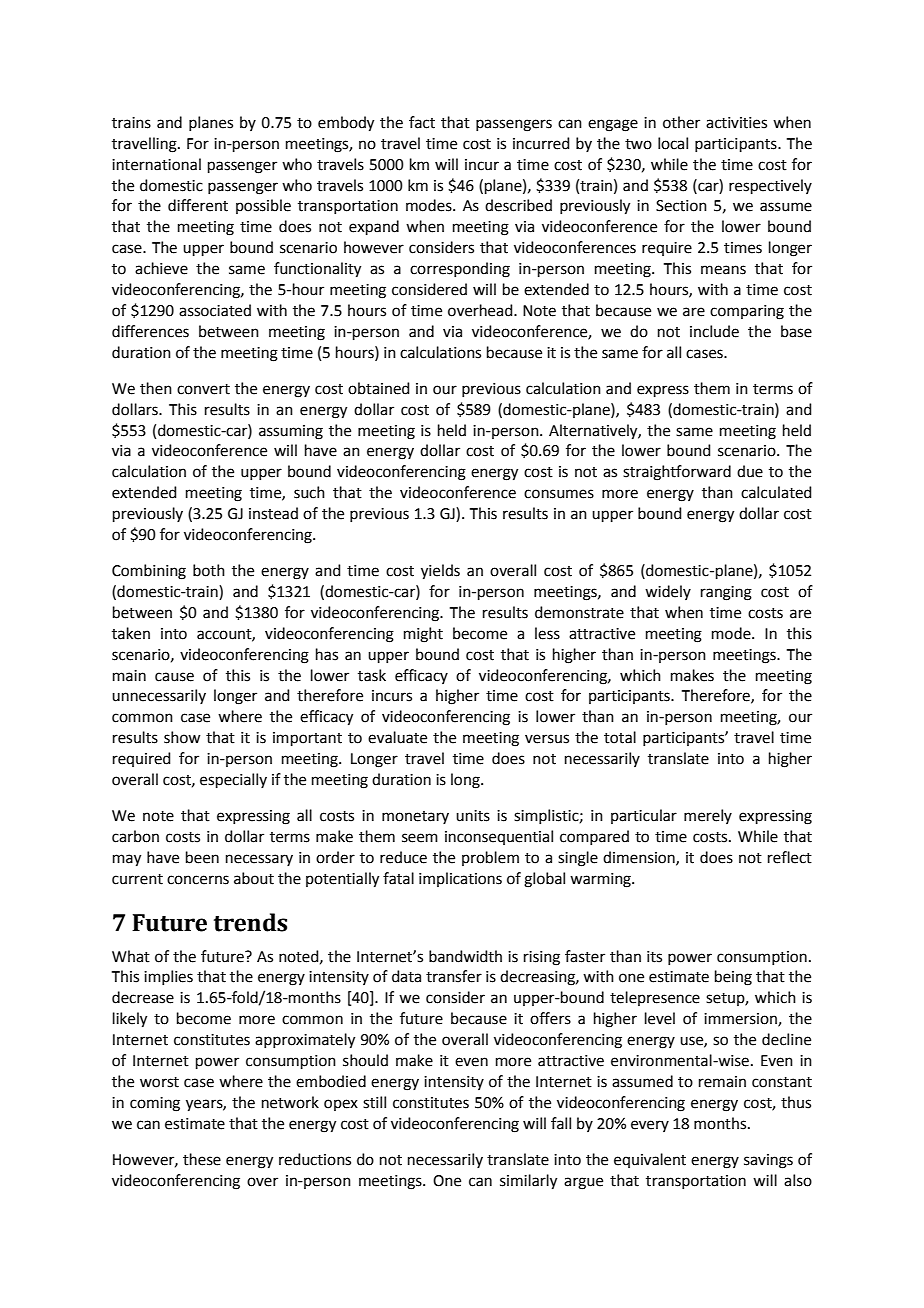  What do you see at coordinates (397, 737) in the screenshot?
I see `evaluate` at bounding box center [397, 737].
